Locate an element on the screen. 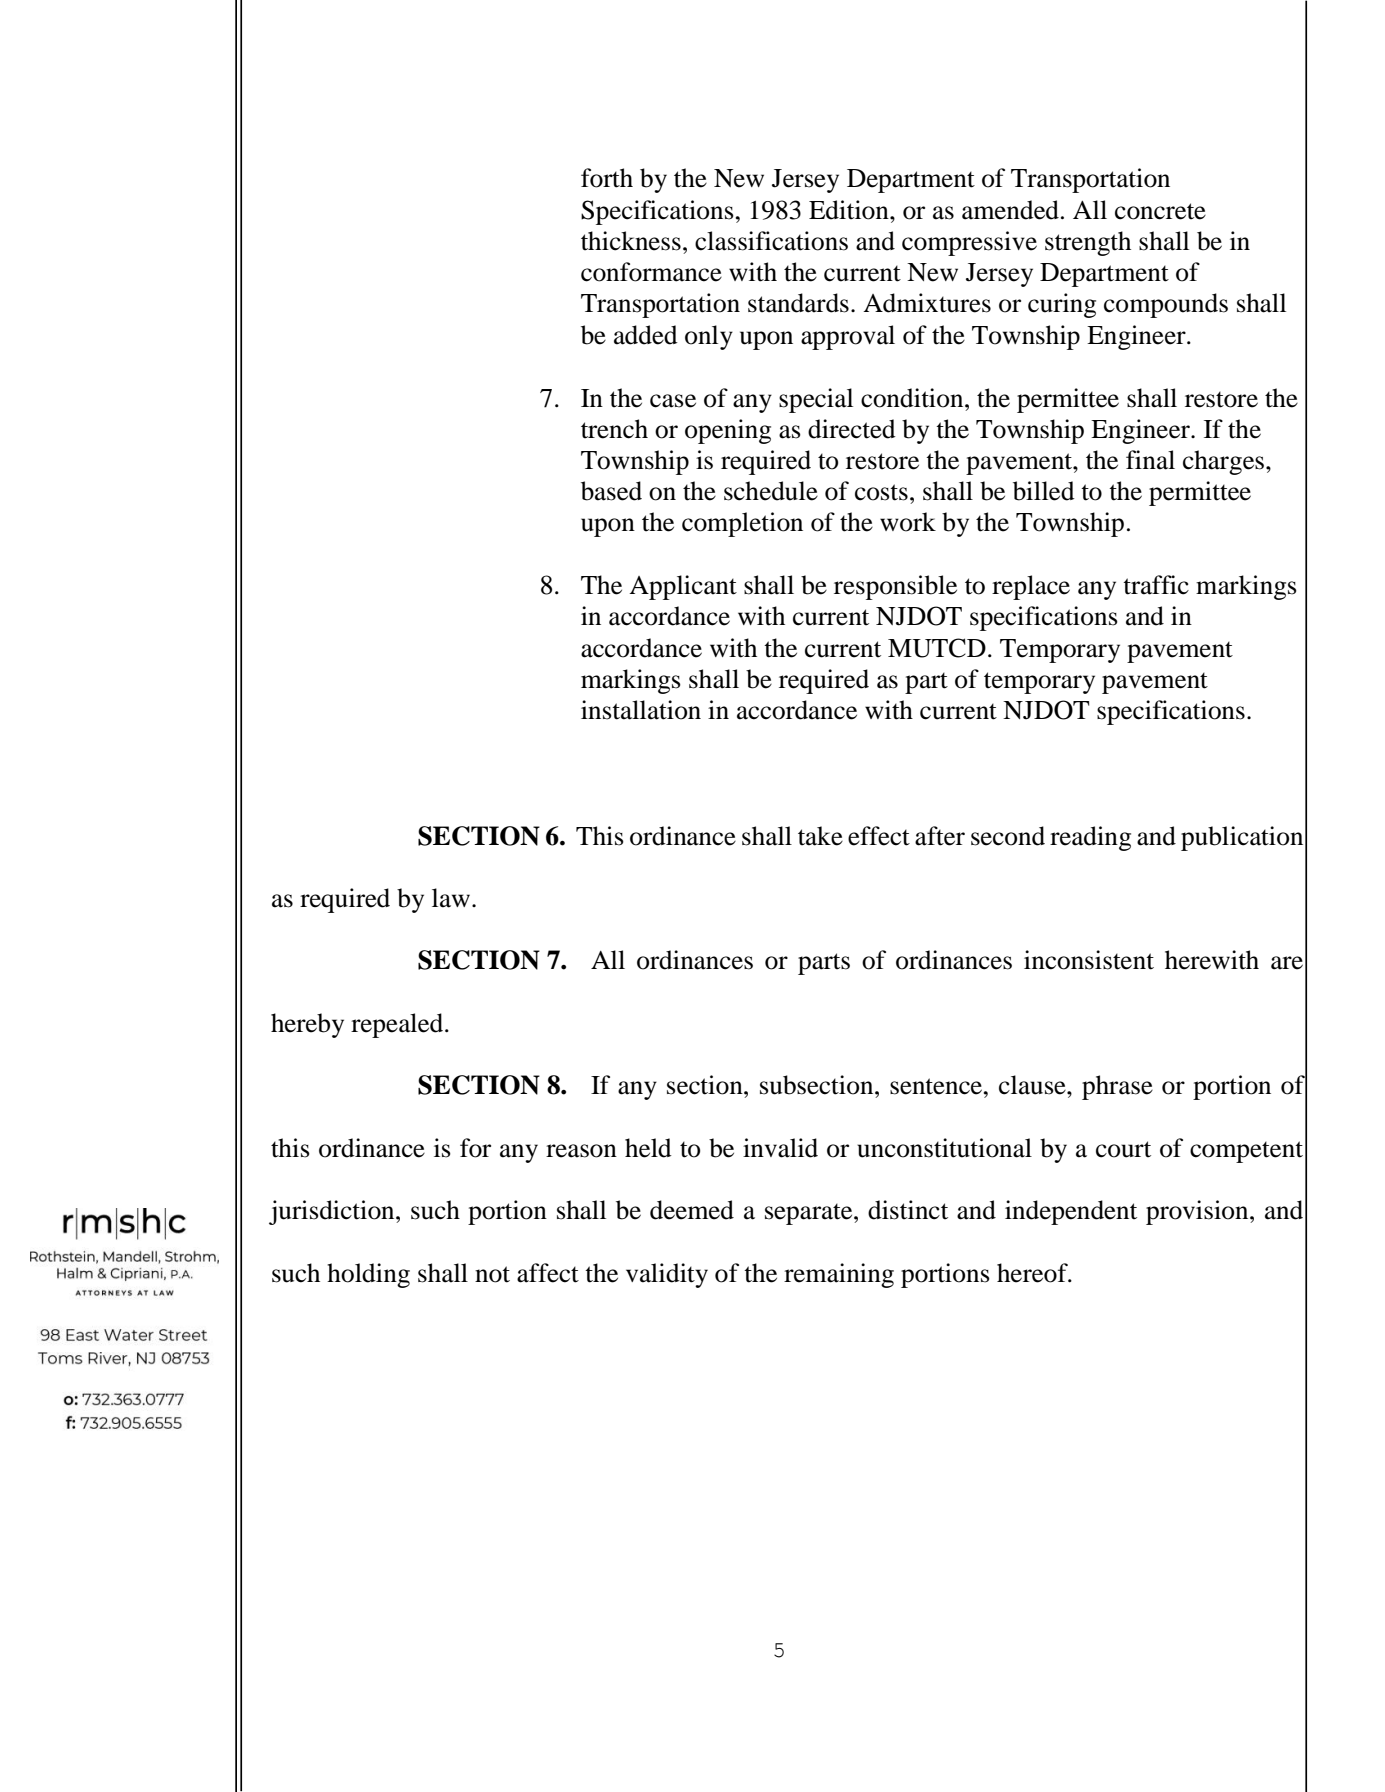  final is located at coordinates (1150, 460).
